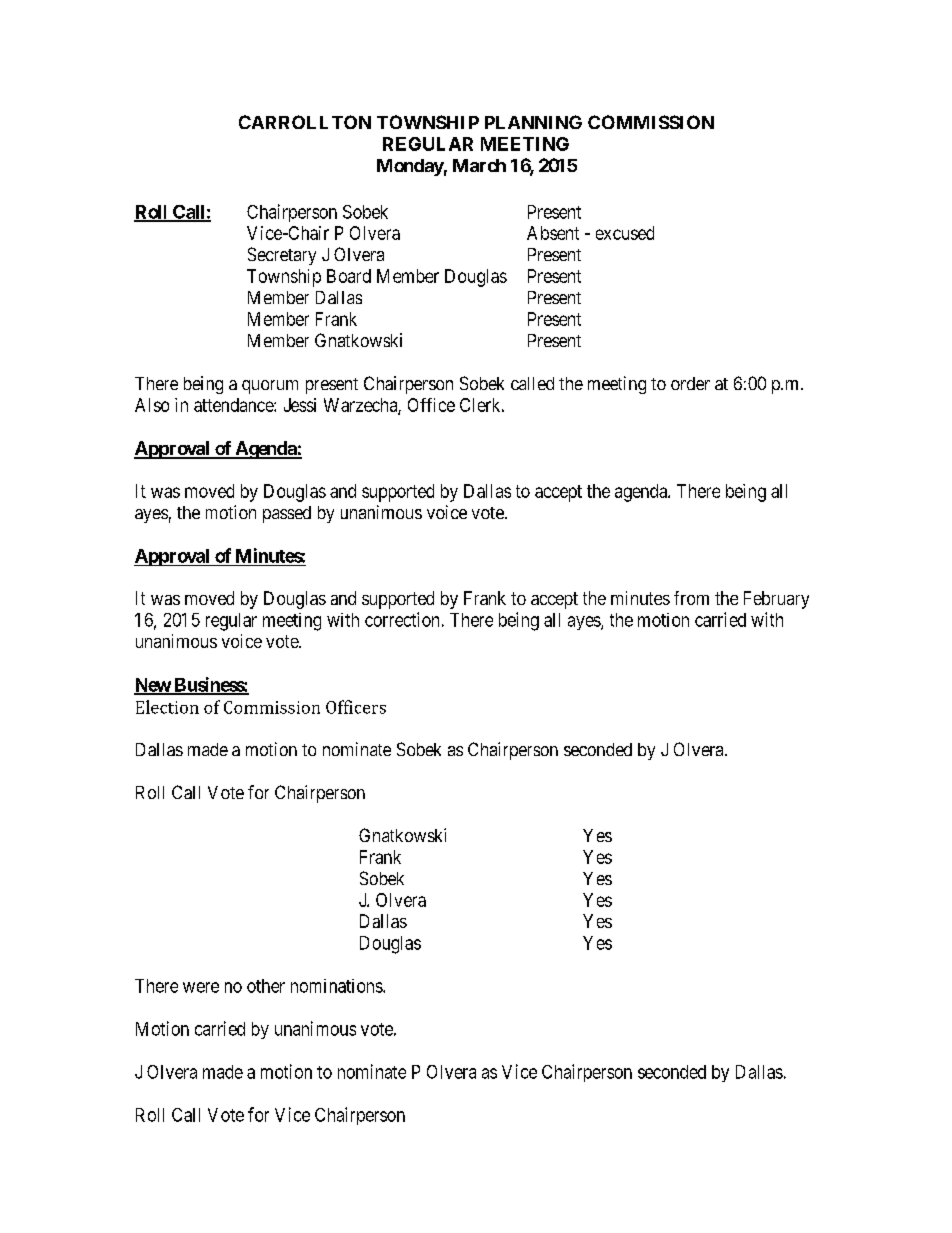  What do you see at coordinates (266, 986) in the screenshot?
I see `other` at bounding box center [266, 986].
